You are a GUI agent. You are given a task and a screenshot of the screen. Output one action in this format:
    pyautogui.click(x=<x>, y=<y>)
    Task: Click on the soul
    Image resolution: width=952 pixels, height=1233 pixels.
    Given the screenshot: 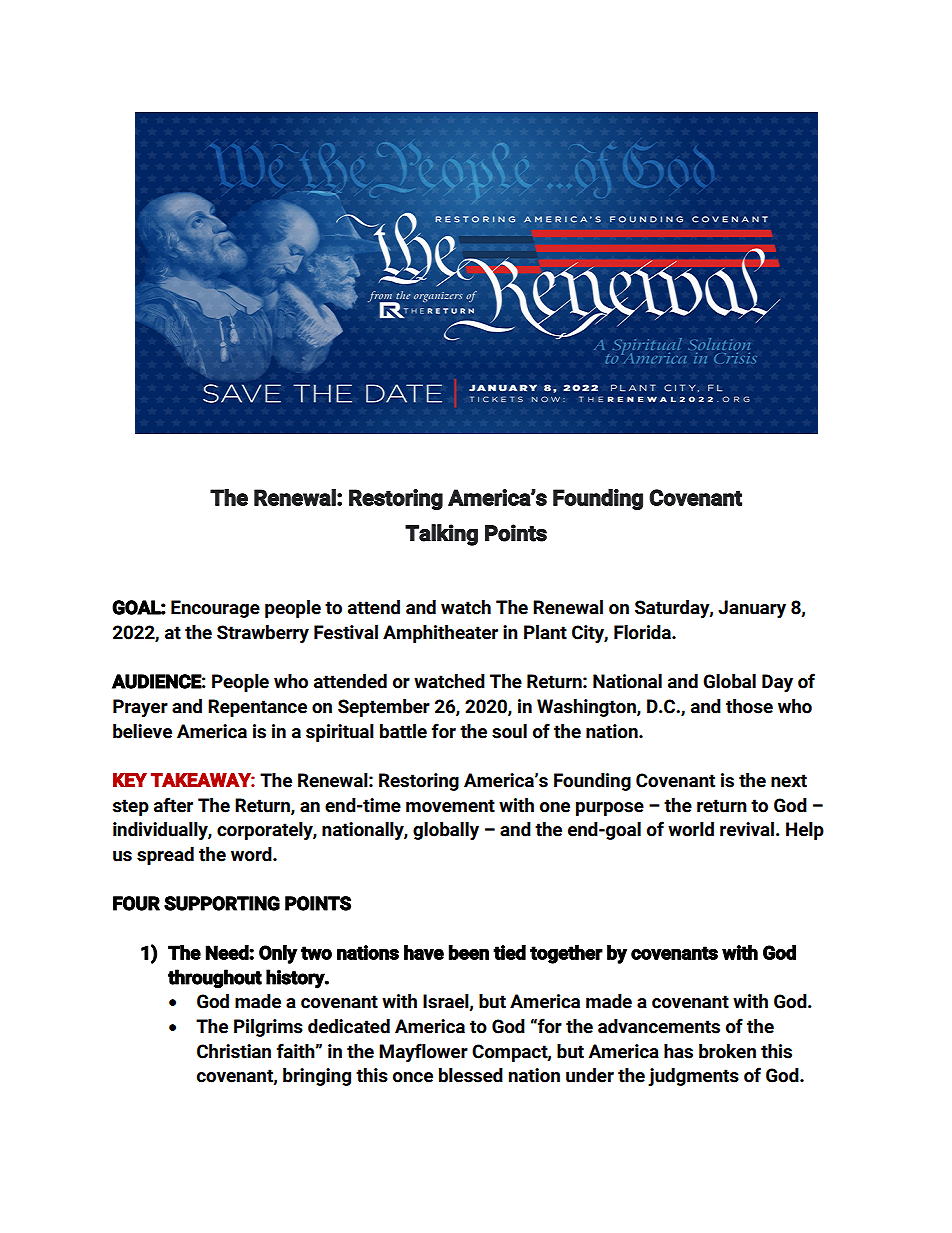 What is the action you would take?
    pyautogui.click(x=509, y=731)
